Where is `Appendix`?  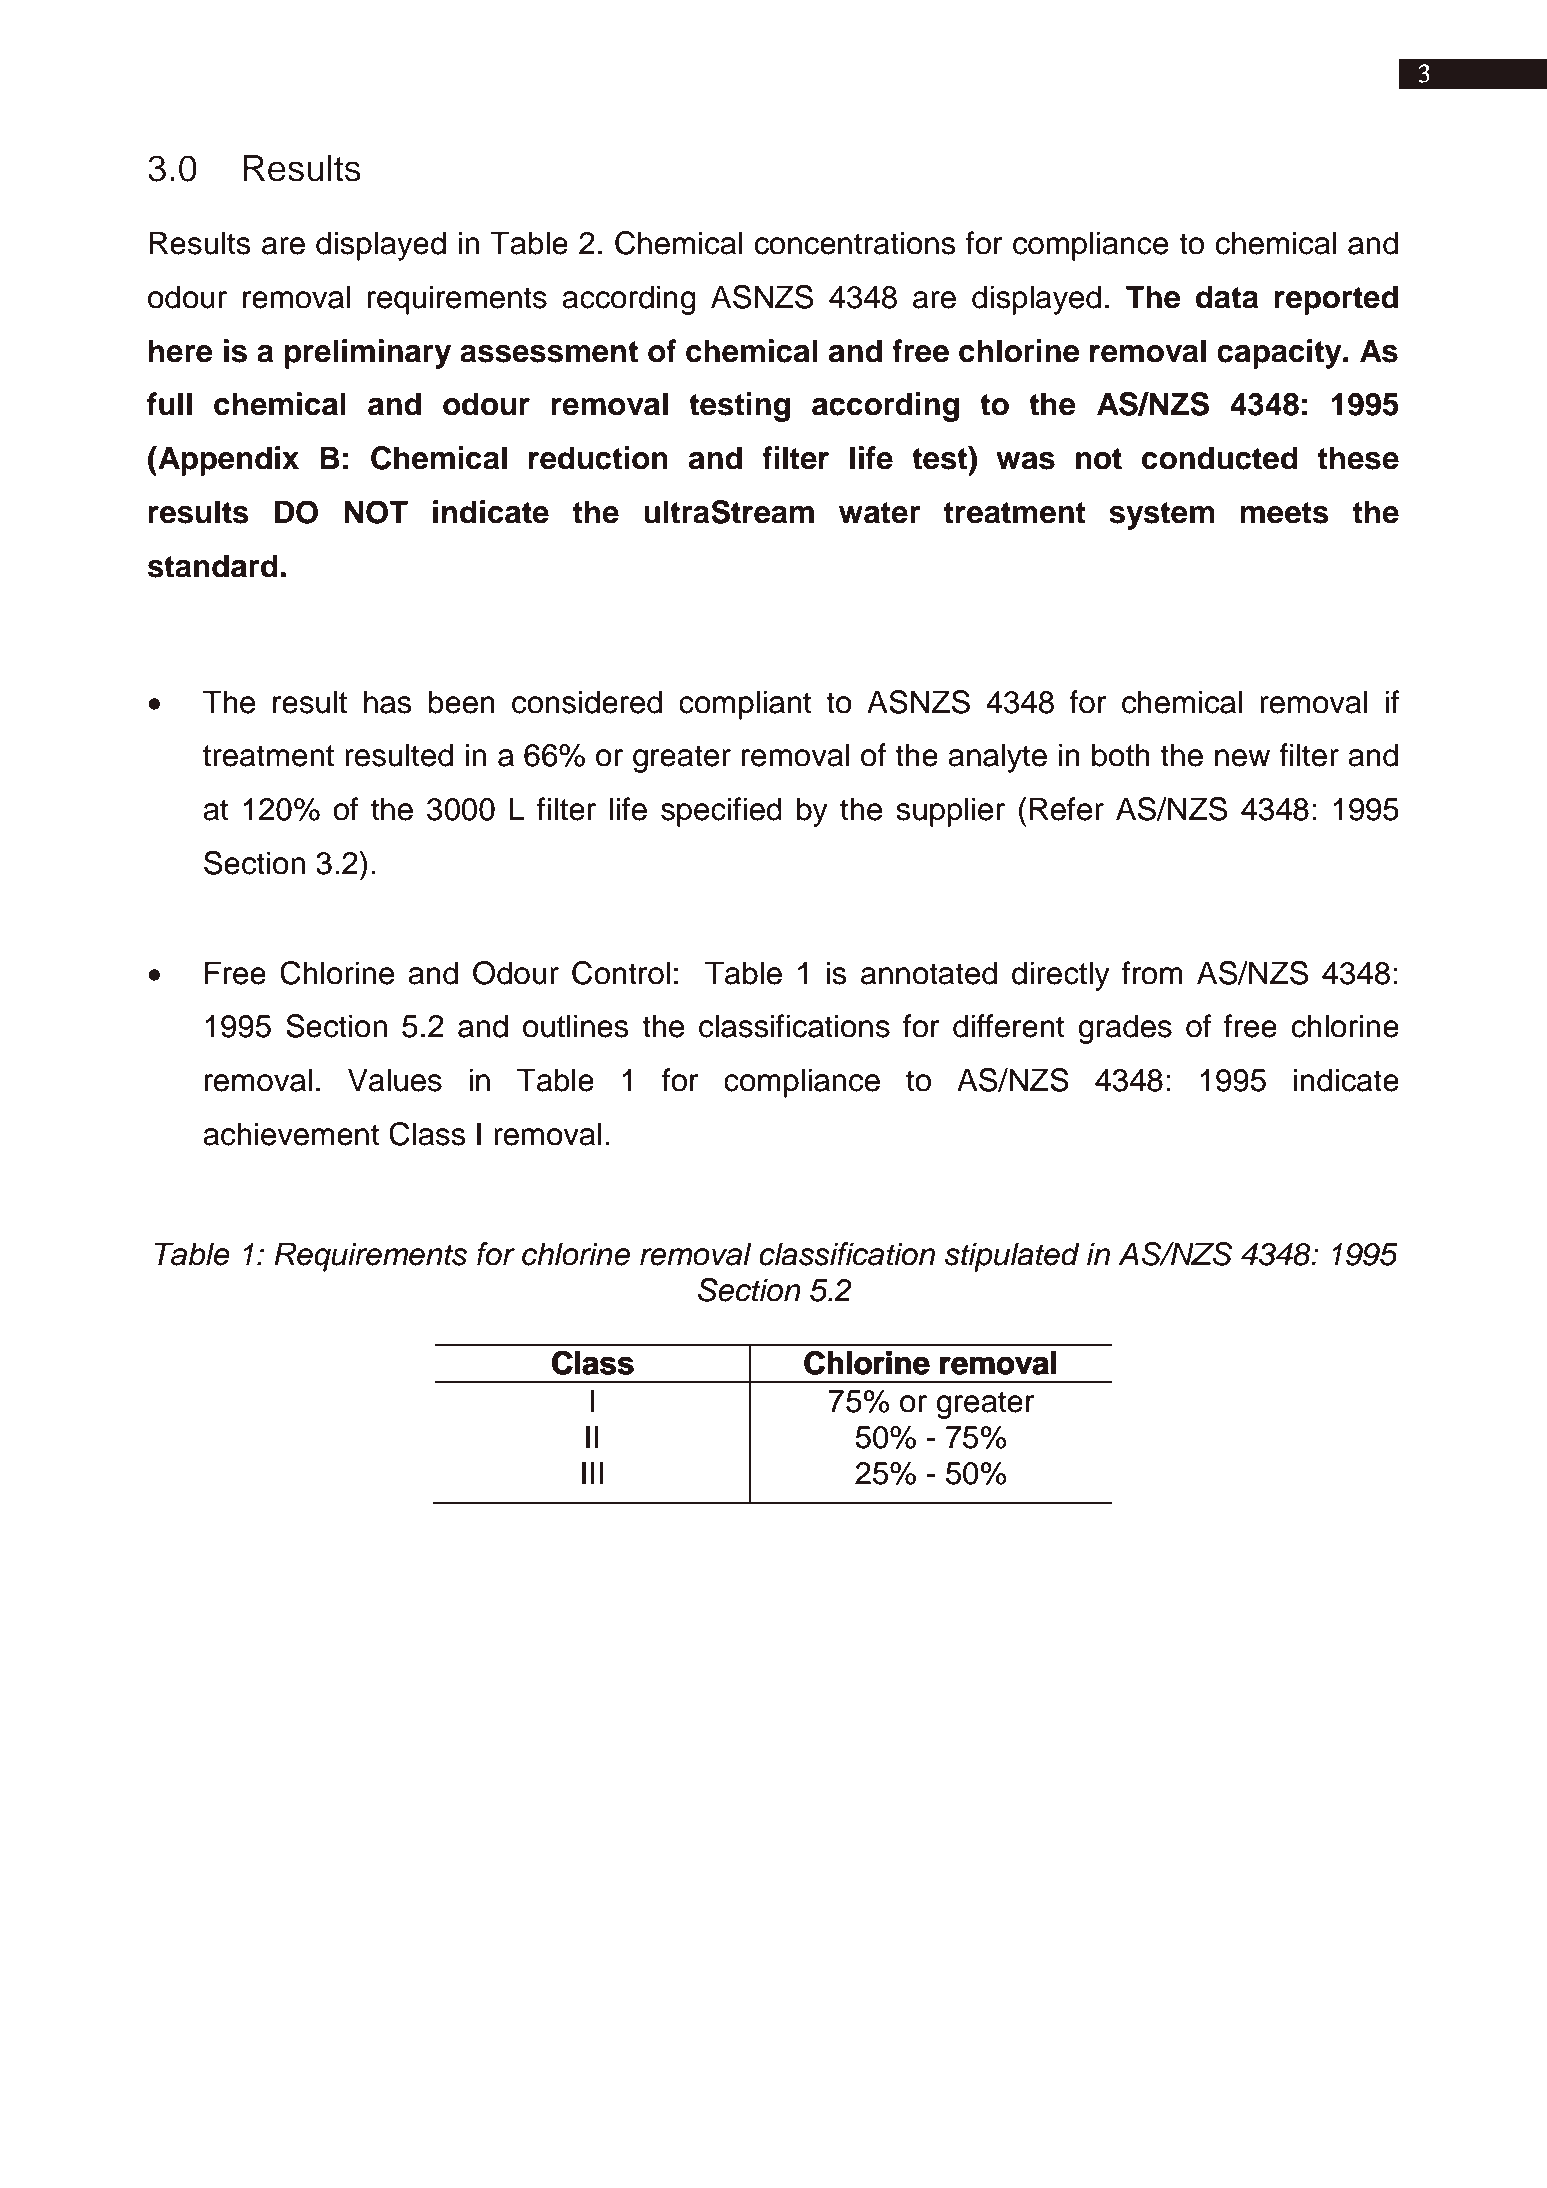 Appendix is located at coordinates (227, 461).
